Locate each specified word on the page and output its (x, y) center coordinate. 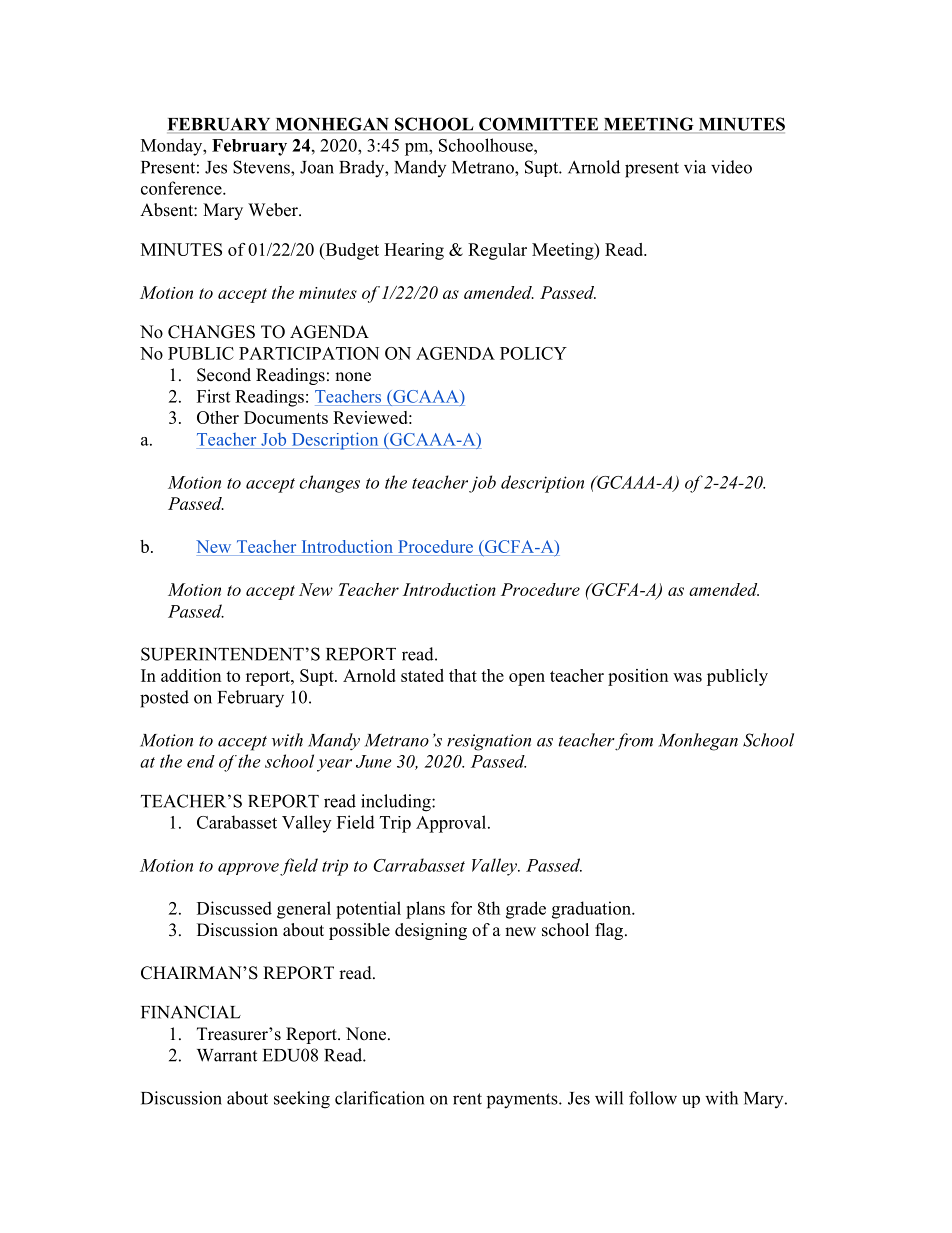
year (334, 765)
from (633, 742)
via (695, 167)
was (687, 677)
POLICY (533, 353)
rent (467, 1099)
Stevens (262, 167)
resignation (489, 742)
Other (218, 417)
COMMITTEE (538, 125)
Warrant (227, 1055)
